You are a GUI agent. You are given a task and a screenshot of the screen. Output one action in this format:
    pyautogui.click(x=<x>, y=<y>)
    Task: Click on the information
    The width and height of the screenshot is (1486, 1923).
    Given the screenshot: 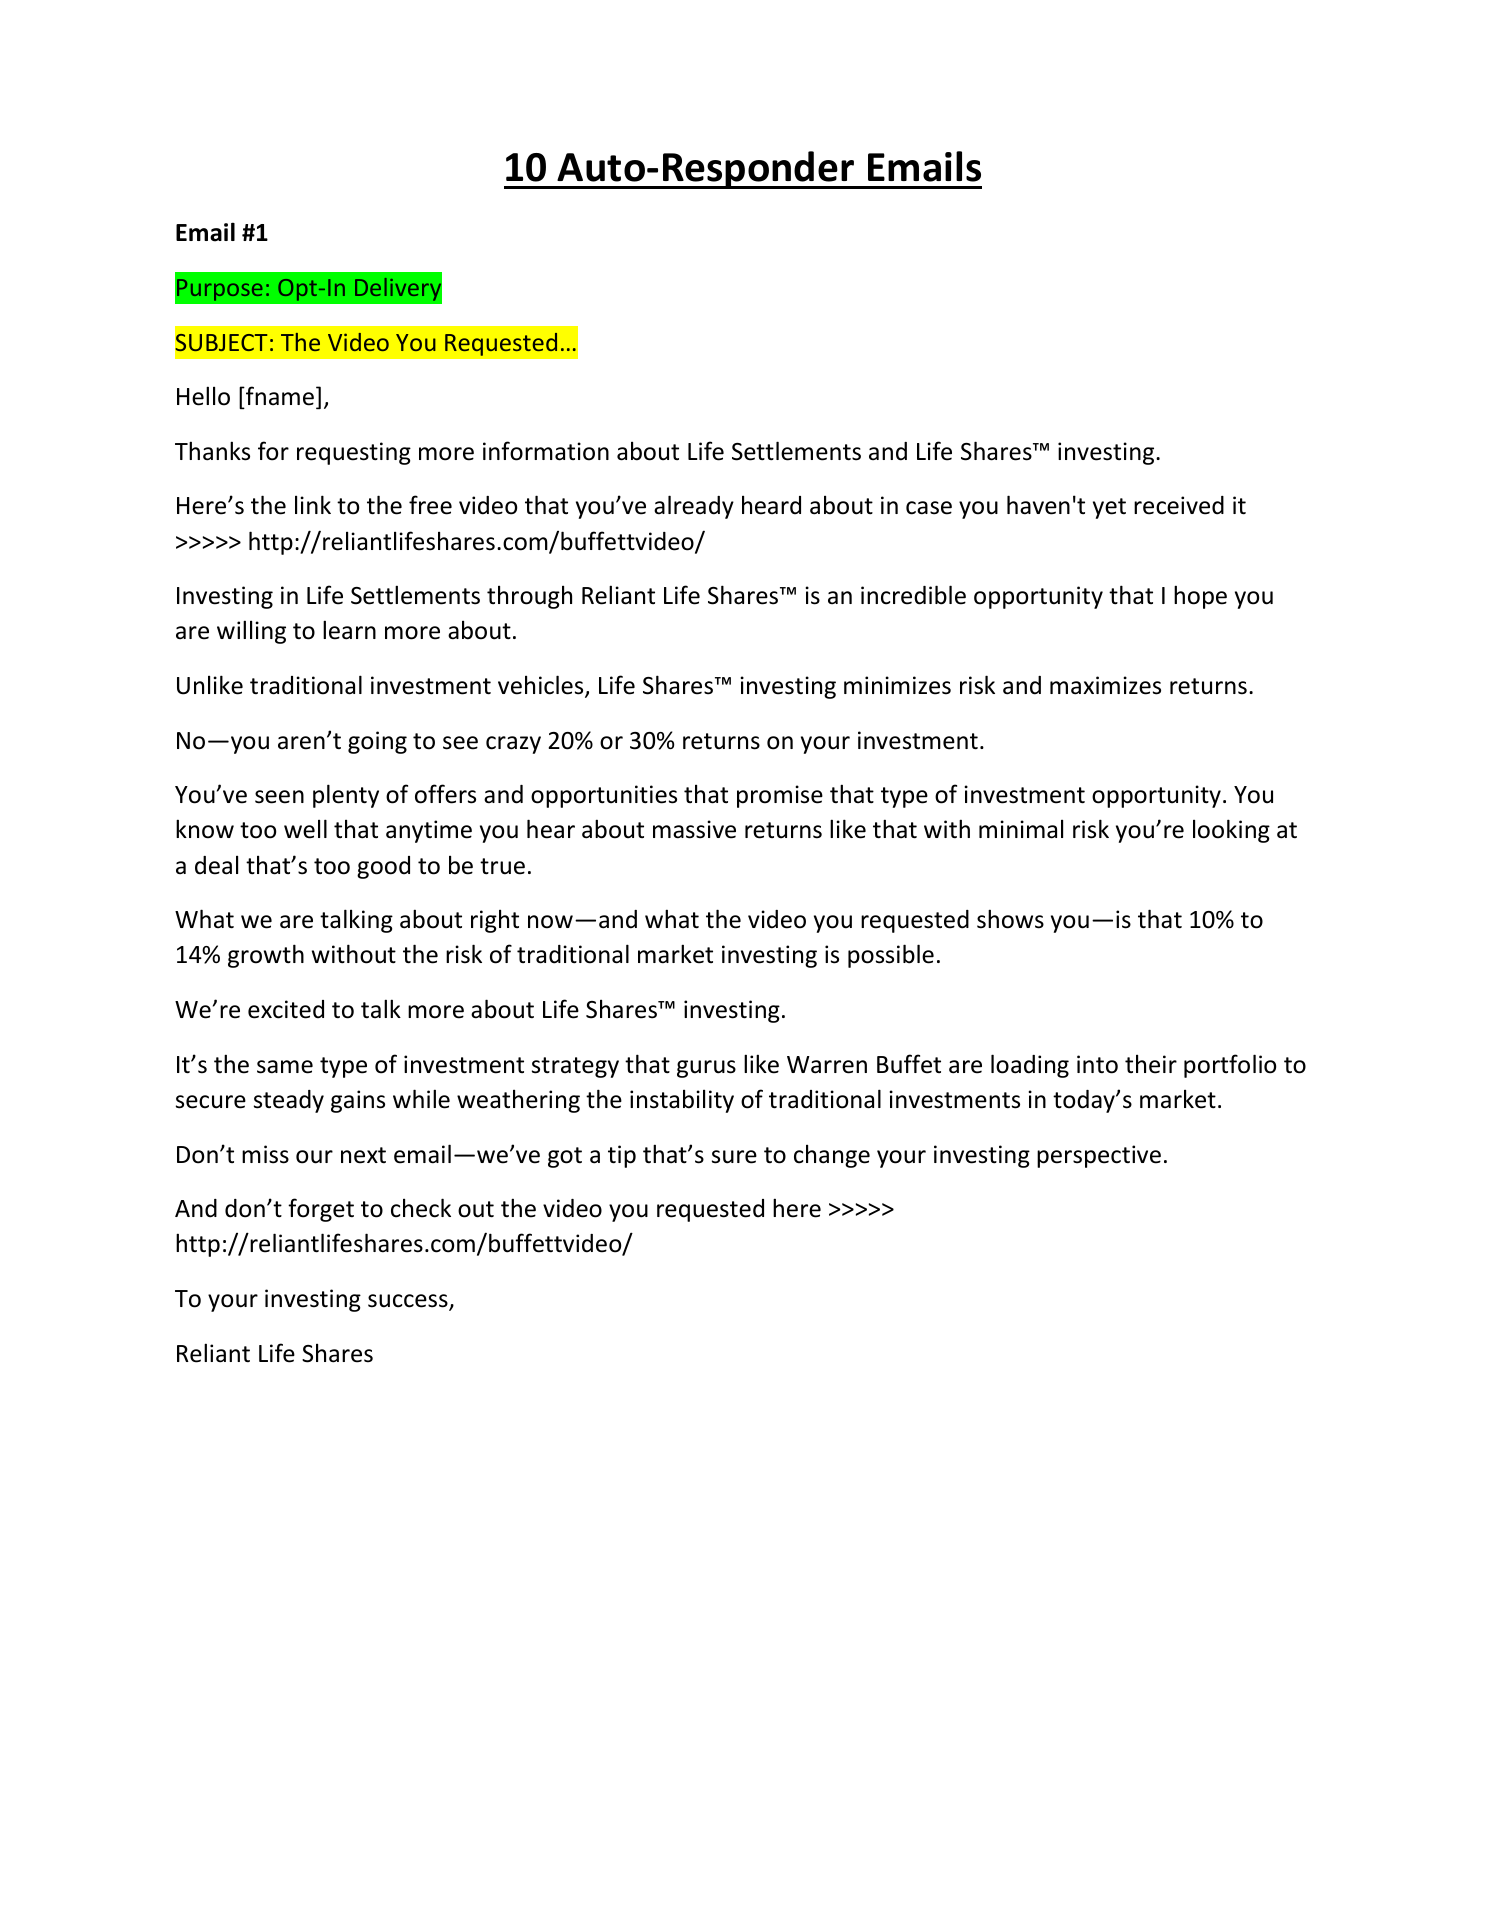 What is the action you would take?
    pyautogui.click(x=546, y=451)
